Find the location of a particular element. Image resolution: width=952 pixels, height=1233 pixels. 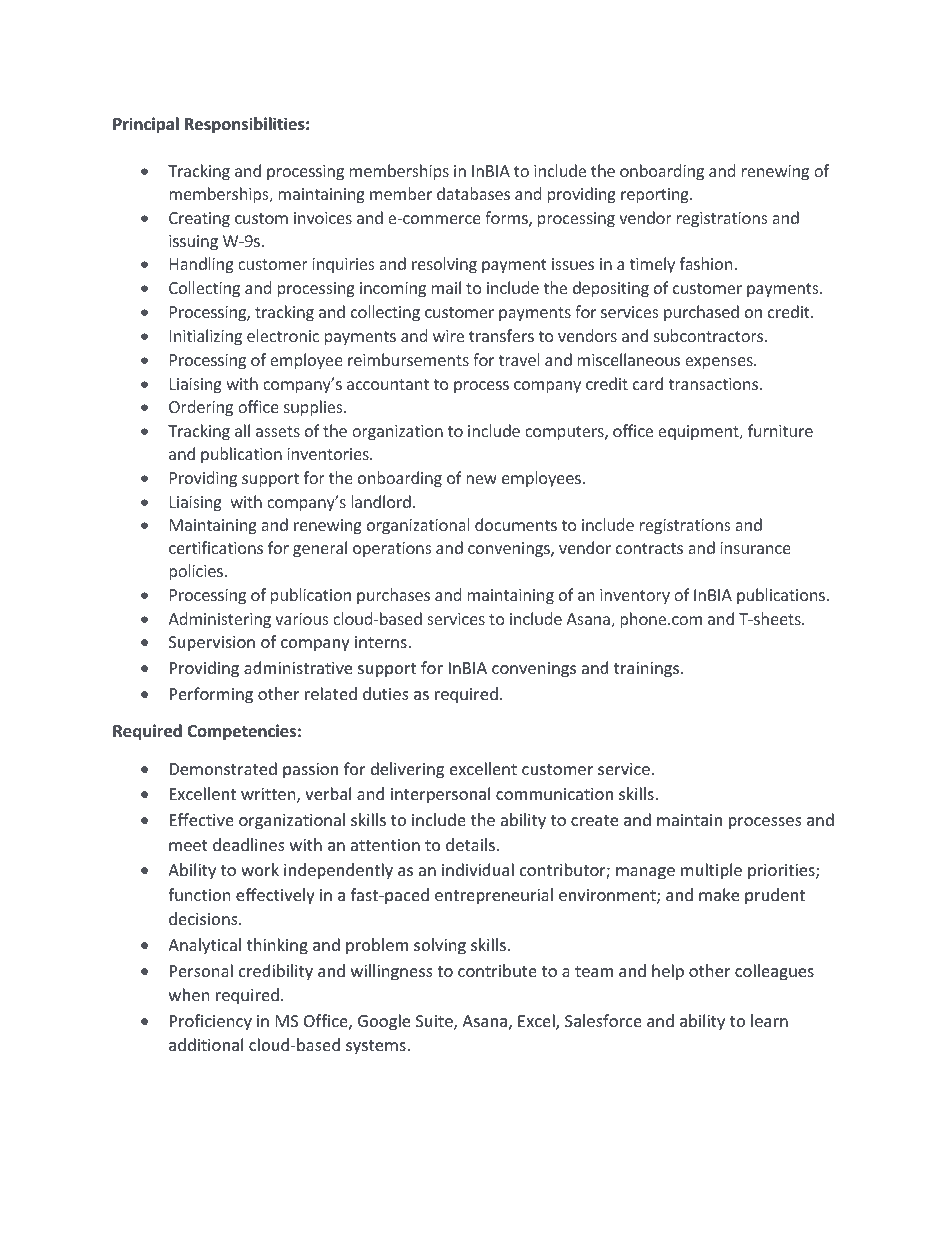

policies is located at coordinates (197, 572).
